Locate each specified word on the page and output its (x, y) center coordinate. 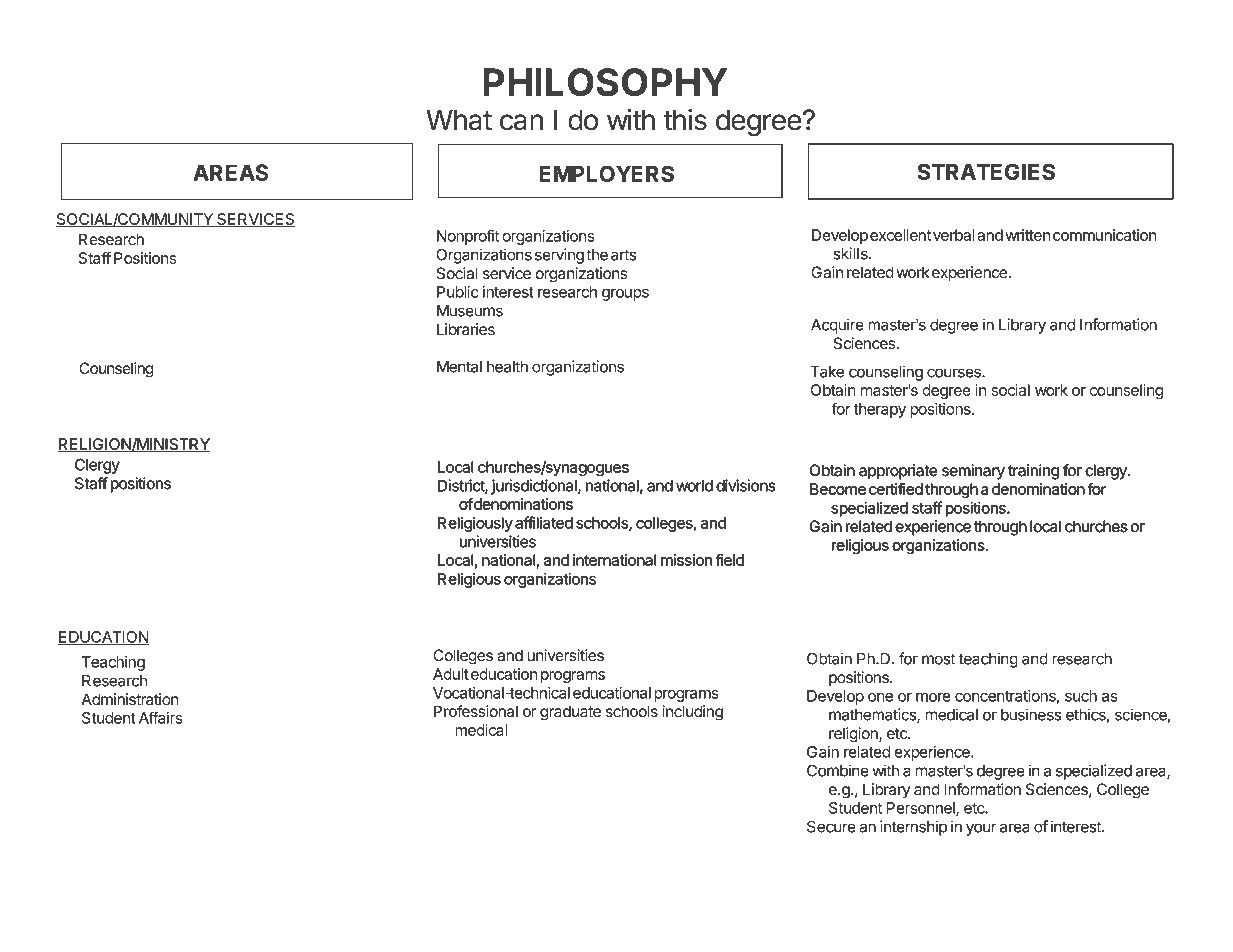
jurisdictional (535, 487)
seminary (973, 472)
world (694, 486)
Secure (831, 826)
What (459, 120)
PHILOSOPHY (605, 82)
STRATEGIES (986, 171)
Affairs (160, 717)
